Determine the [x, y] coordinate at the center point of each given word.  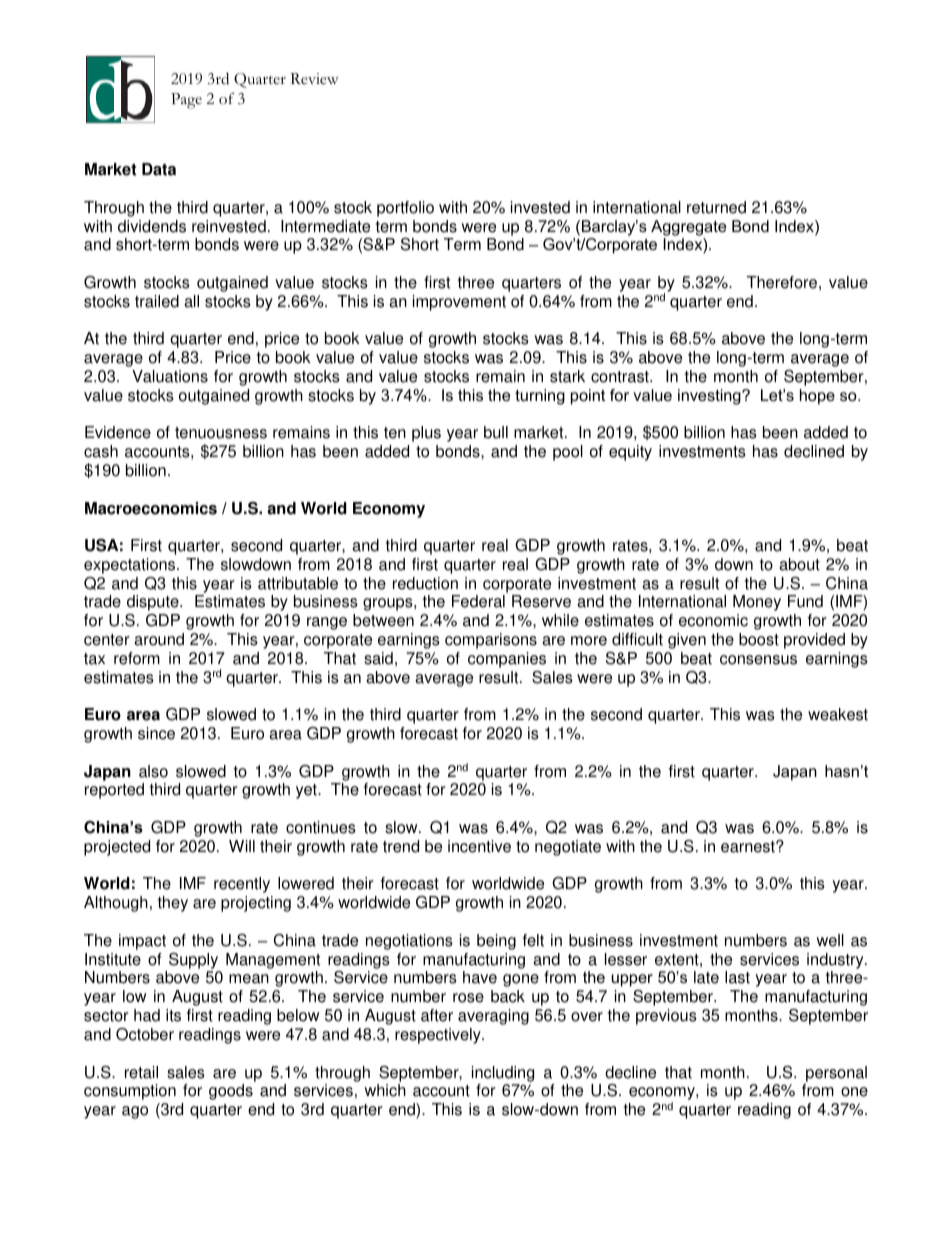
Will [242, 846]
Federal [478, 601]
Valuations [170, 376]
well [830, 940]
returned [716, 207]
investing [710, 397]
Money [757, 603]
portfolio [405, 209]
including [503, 1074]
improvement [459, 303]
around [159, 639]
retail [141, 1072]
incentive [479, 846]
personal [836, 1074]
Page [186, 101]
